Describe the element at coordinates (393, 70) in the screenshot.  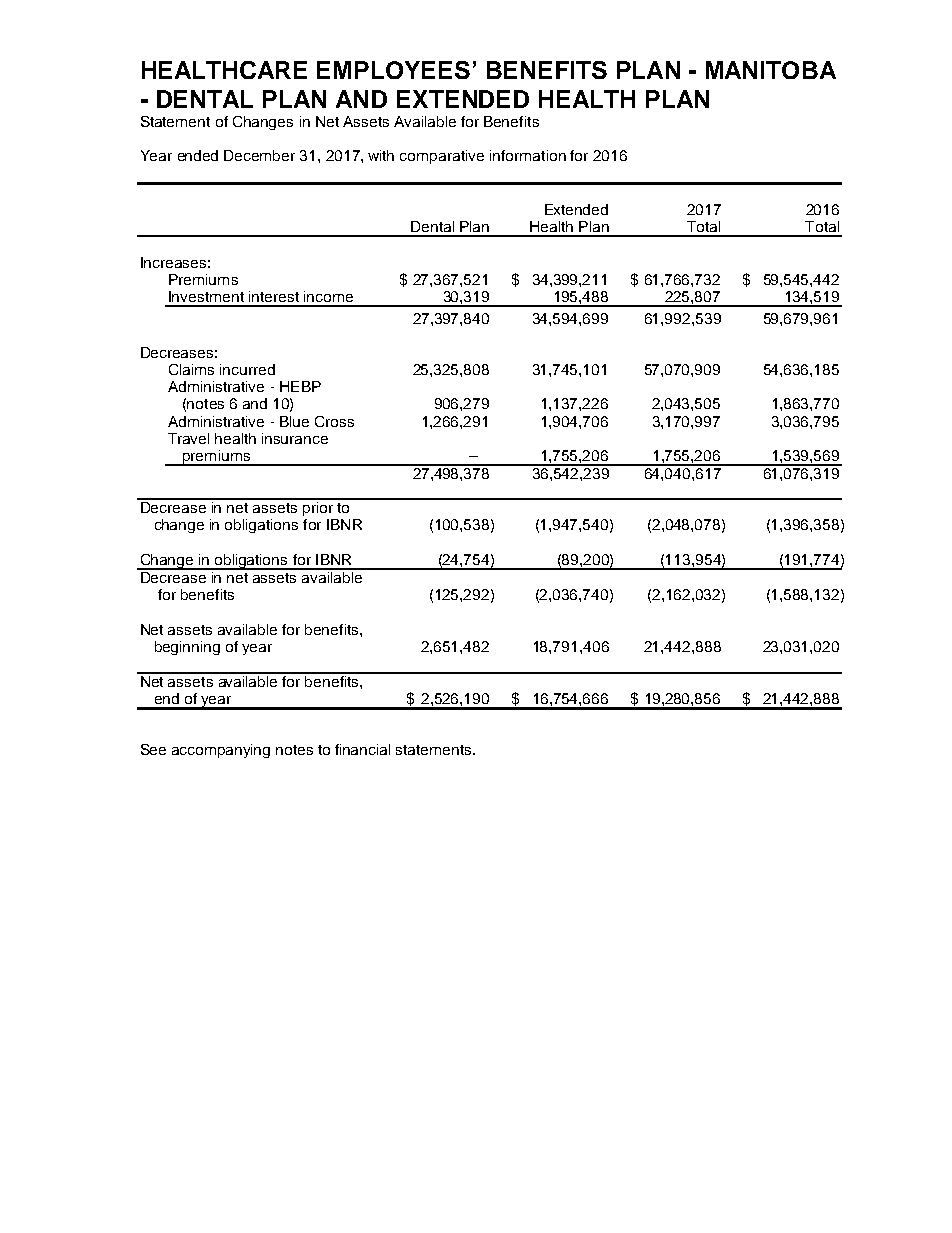
I see `EMPLOYEES` at that location.
